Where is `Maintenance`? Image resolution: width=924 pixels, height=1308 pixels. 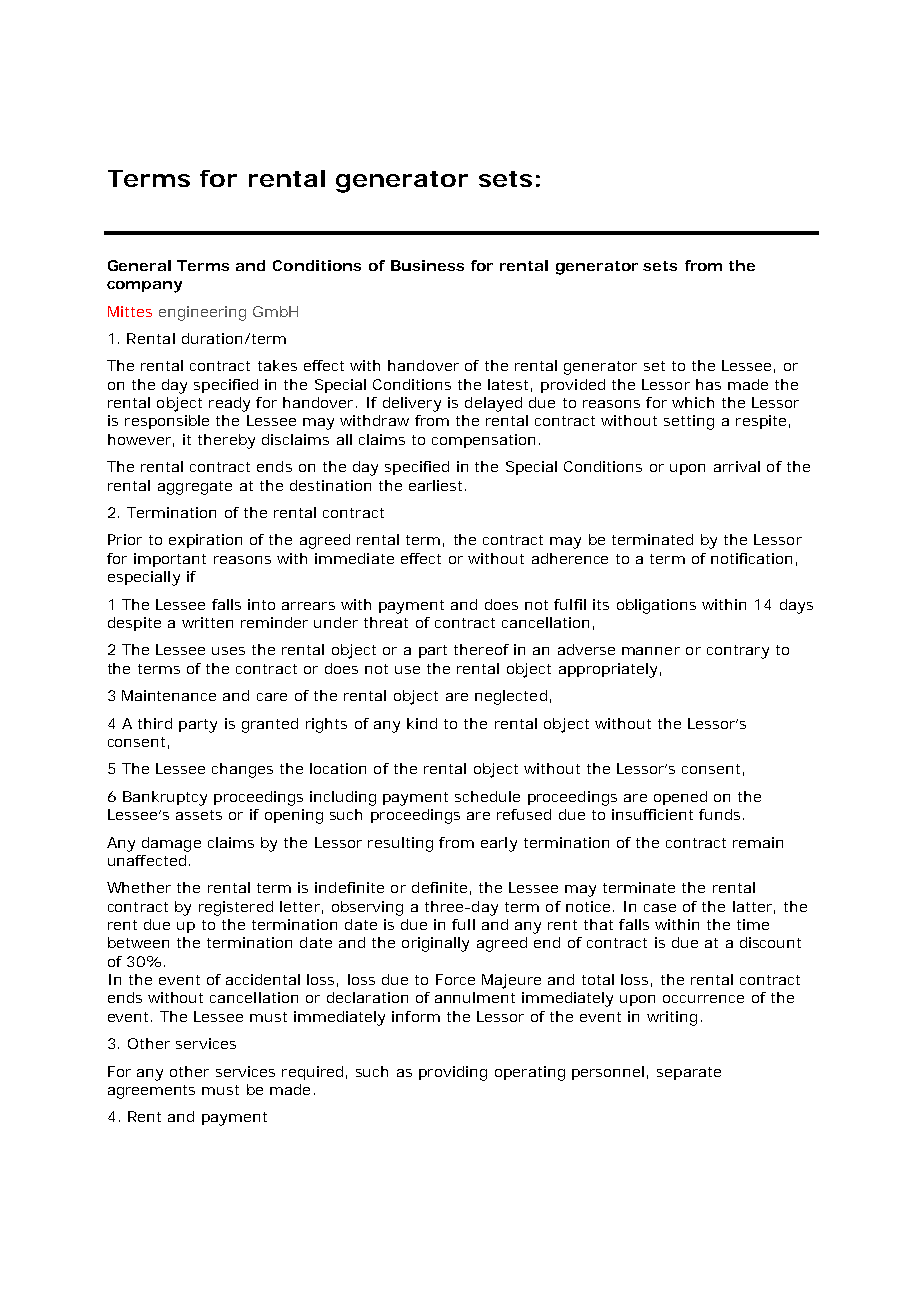 Maintenance is located at coordinates (169, 695).
